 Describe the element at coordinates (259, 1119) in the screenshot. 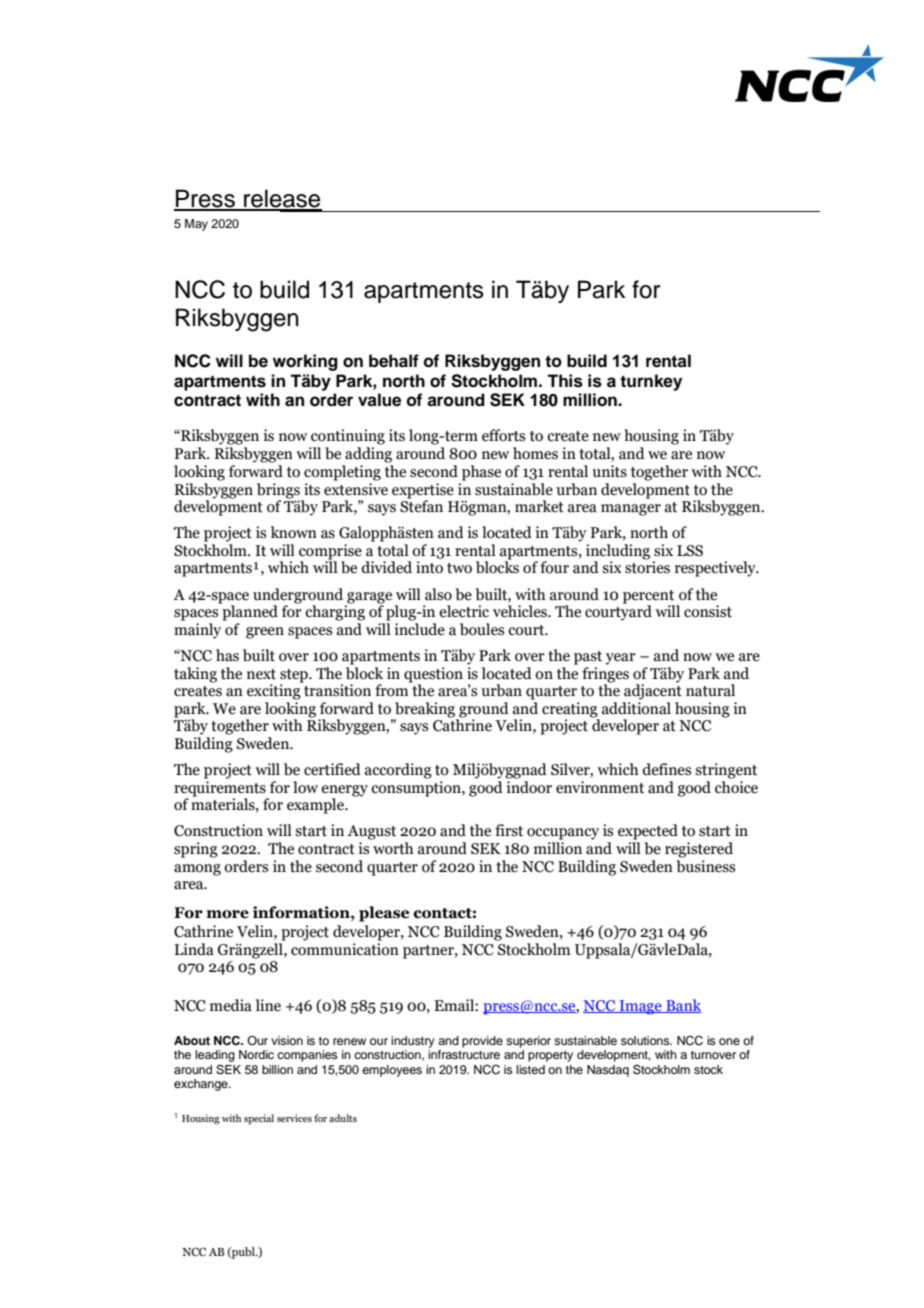

I see `special` at that location.
